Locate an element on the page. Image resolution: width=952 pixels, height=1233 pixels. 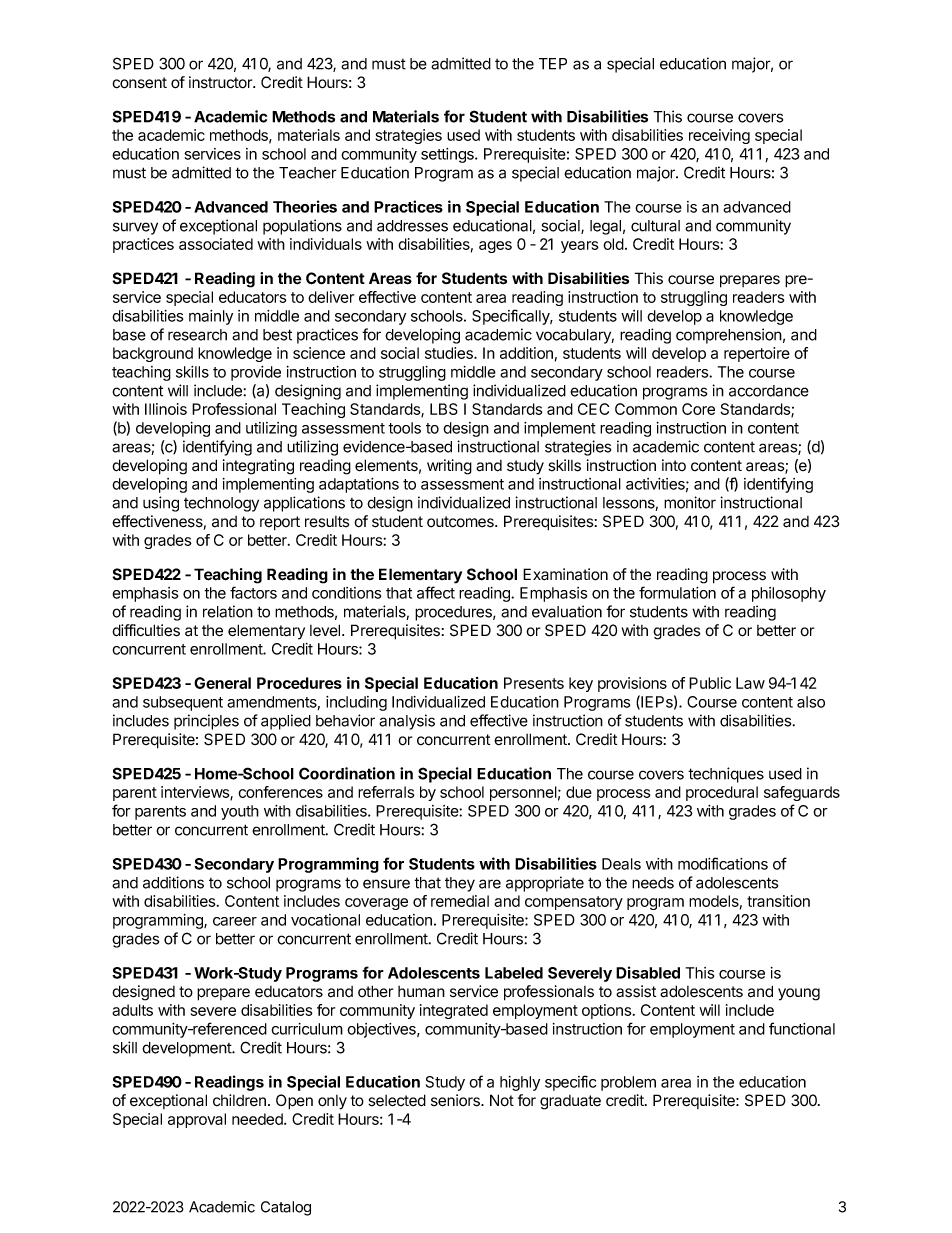
approval is located at coordinates (197, 1120).
